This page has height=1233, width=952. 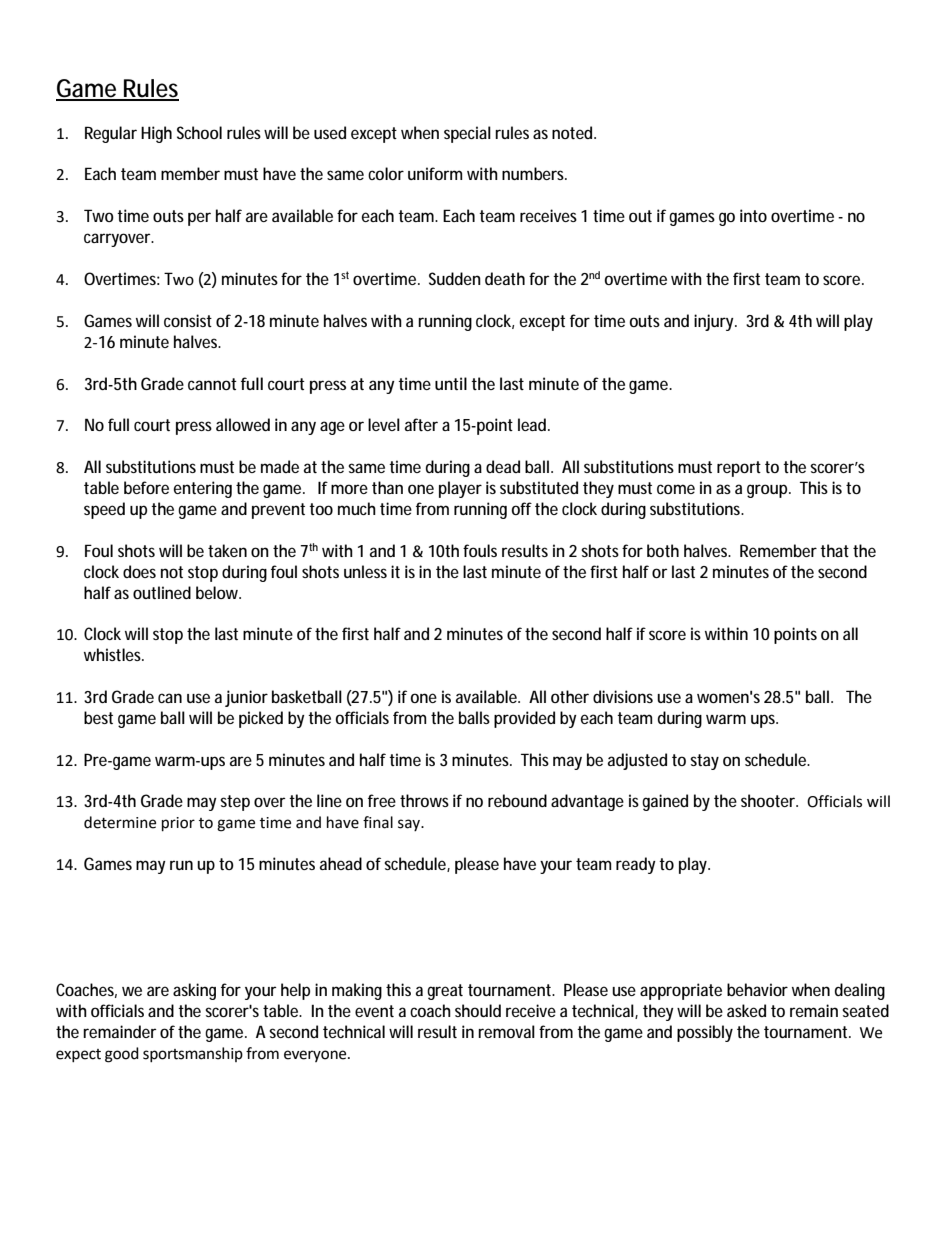 What do you see at coordinates (753, 215) in the page?
I see `into` at bounding box center [753, 215].
